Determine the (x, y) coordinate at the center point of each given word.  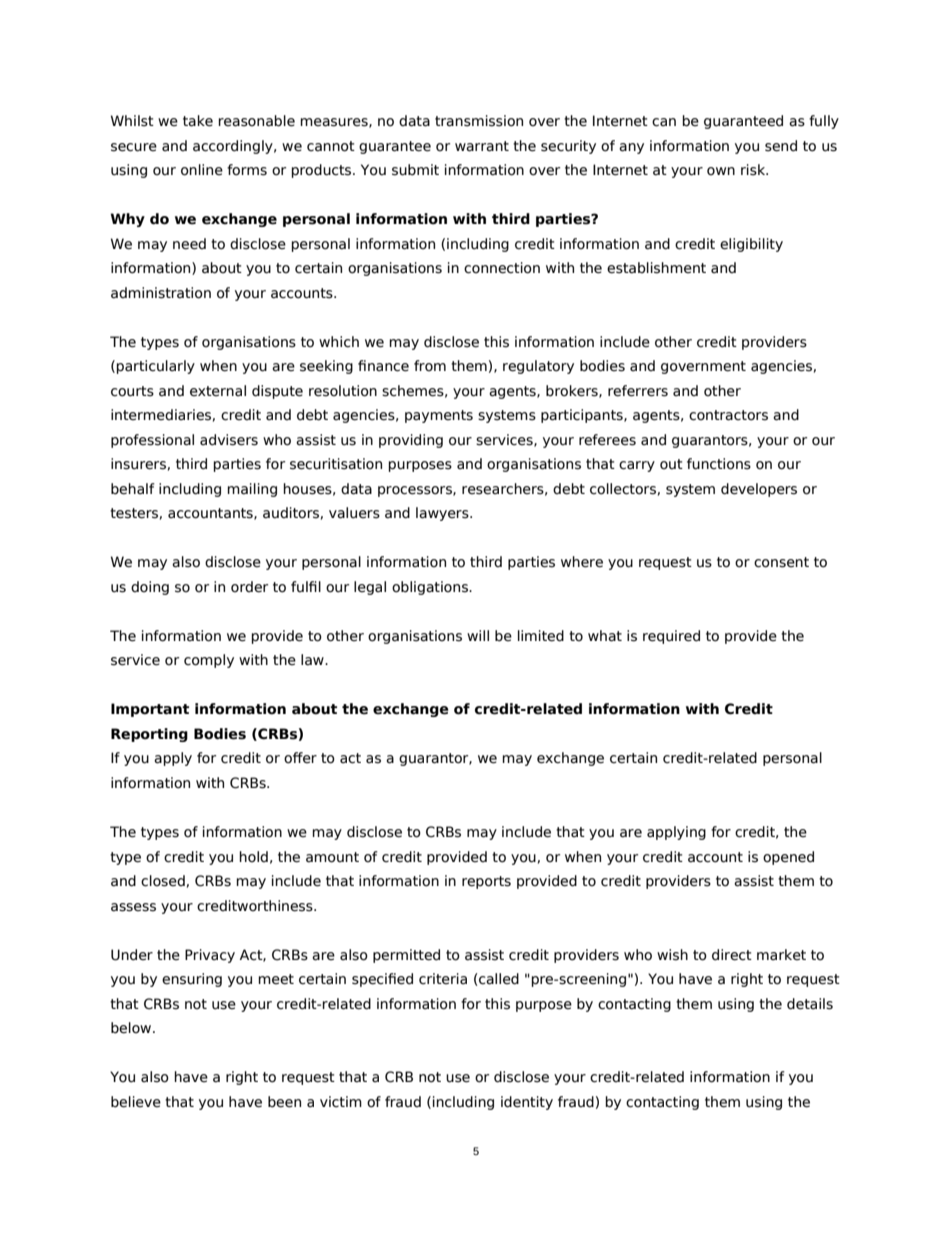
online (202, 170)
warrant (482, 146)
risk (754, 170)
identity (527, 1103)
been (284, 1102)
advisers (229, 440)
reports (486, 882)
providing (411, 441)
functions (719, 464)
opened (788, 858)
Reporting (149, 735)
